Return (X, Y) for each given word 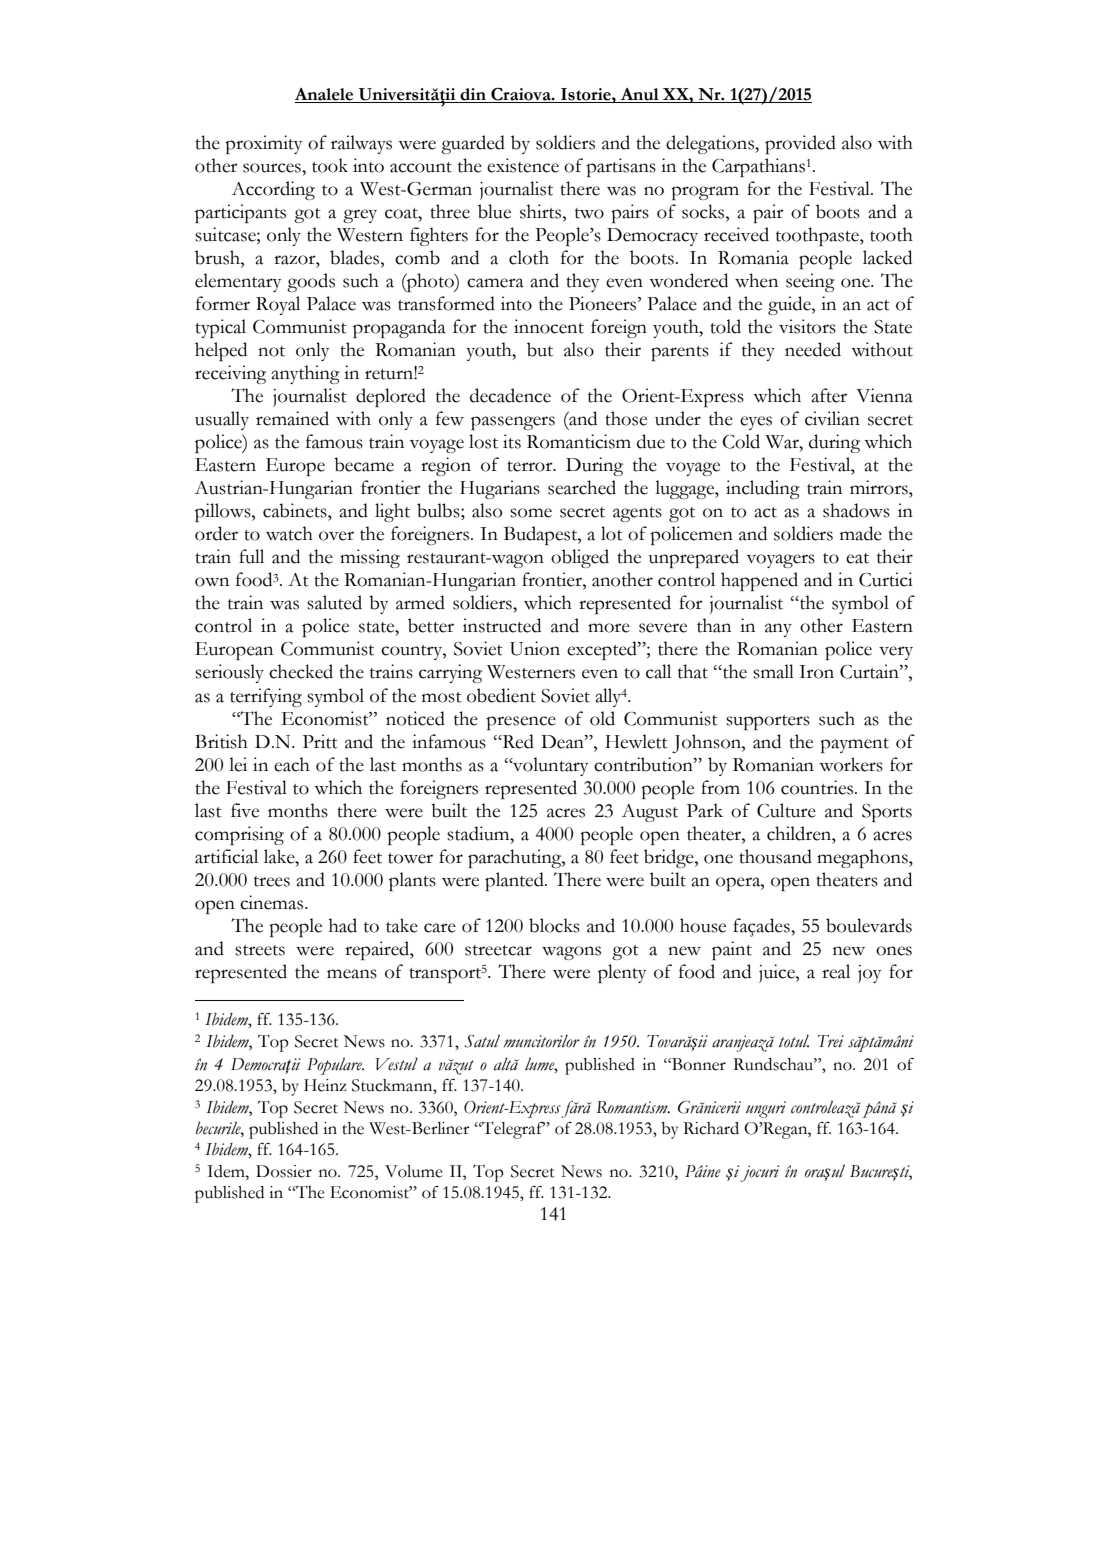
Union (535, 648)
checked (301, 671)
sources (273, 168)
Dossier (284, 1171)
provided (800, 144)
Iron (816, 672)
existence (523, 165)
